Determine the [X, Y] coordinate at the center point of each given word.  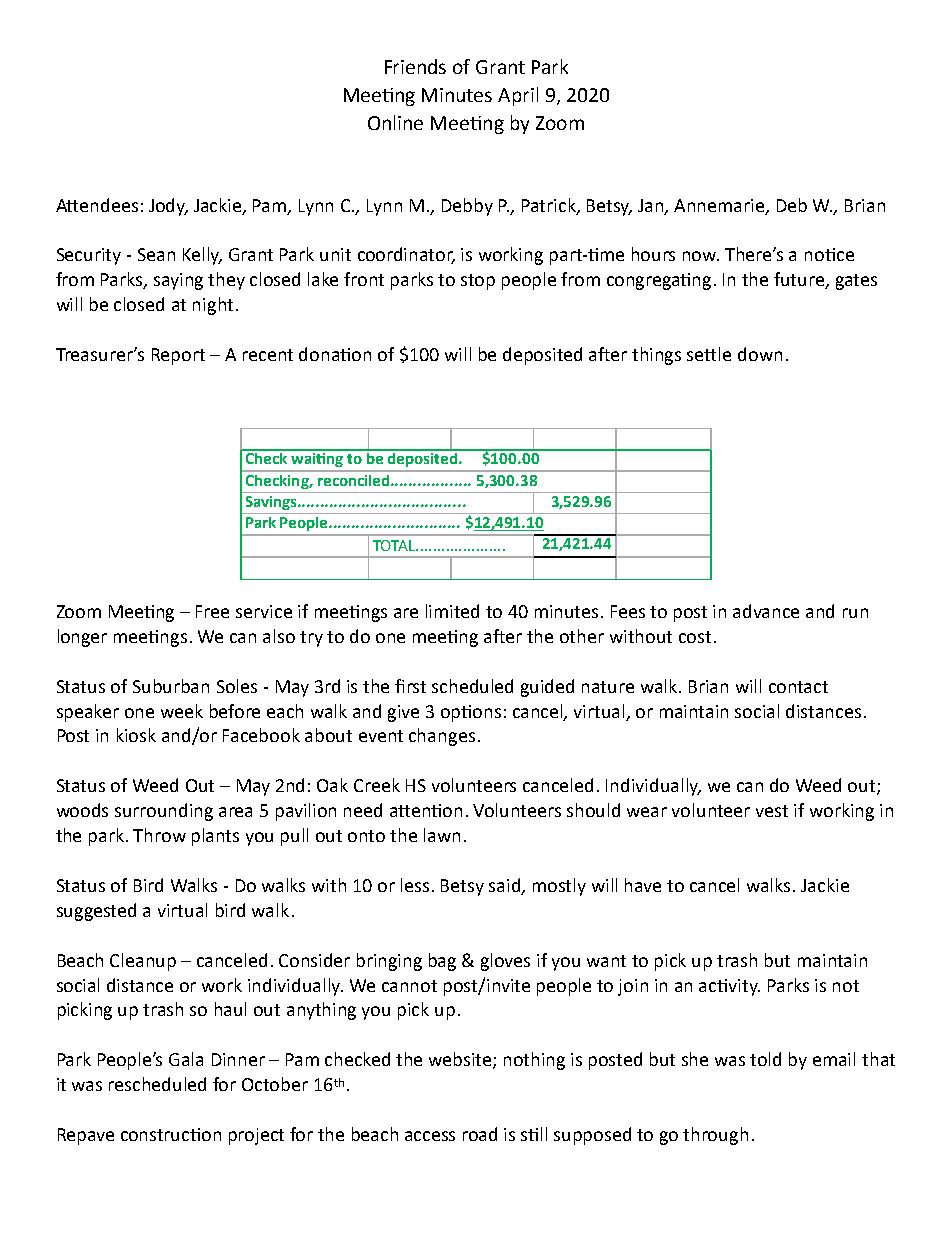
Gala [186, 1059]
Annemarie [720, 206]
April [518, 96]
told [765, 1059]
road [480, 1134]
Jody [168, 207]
